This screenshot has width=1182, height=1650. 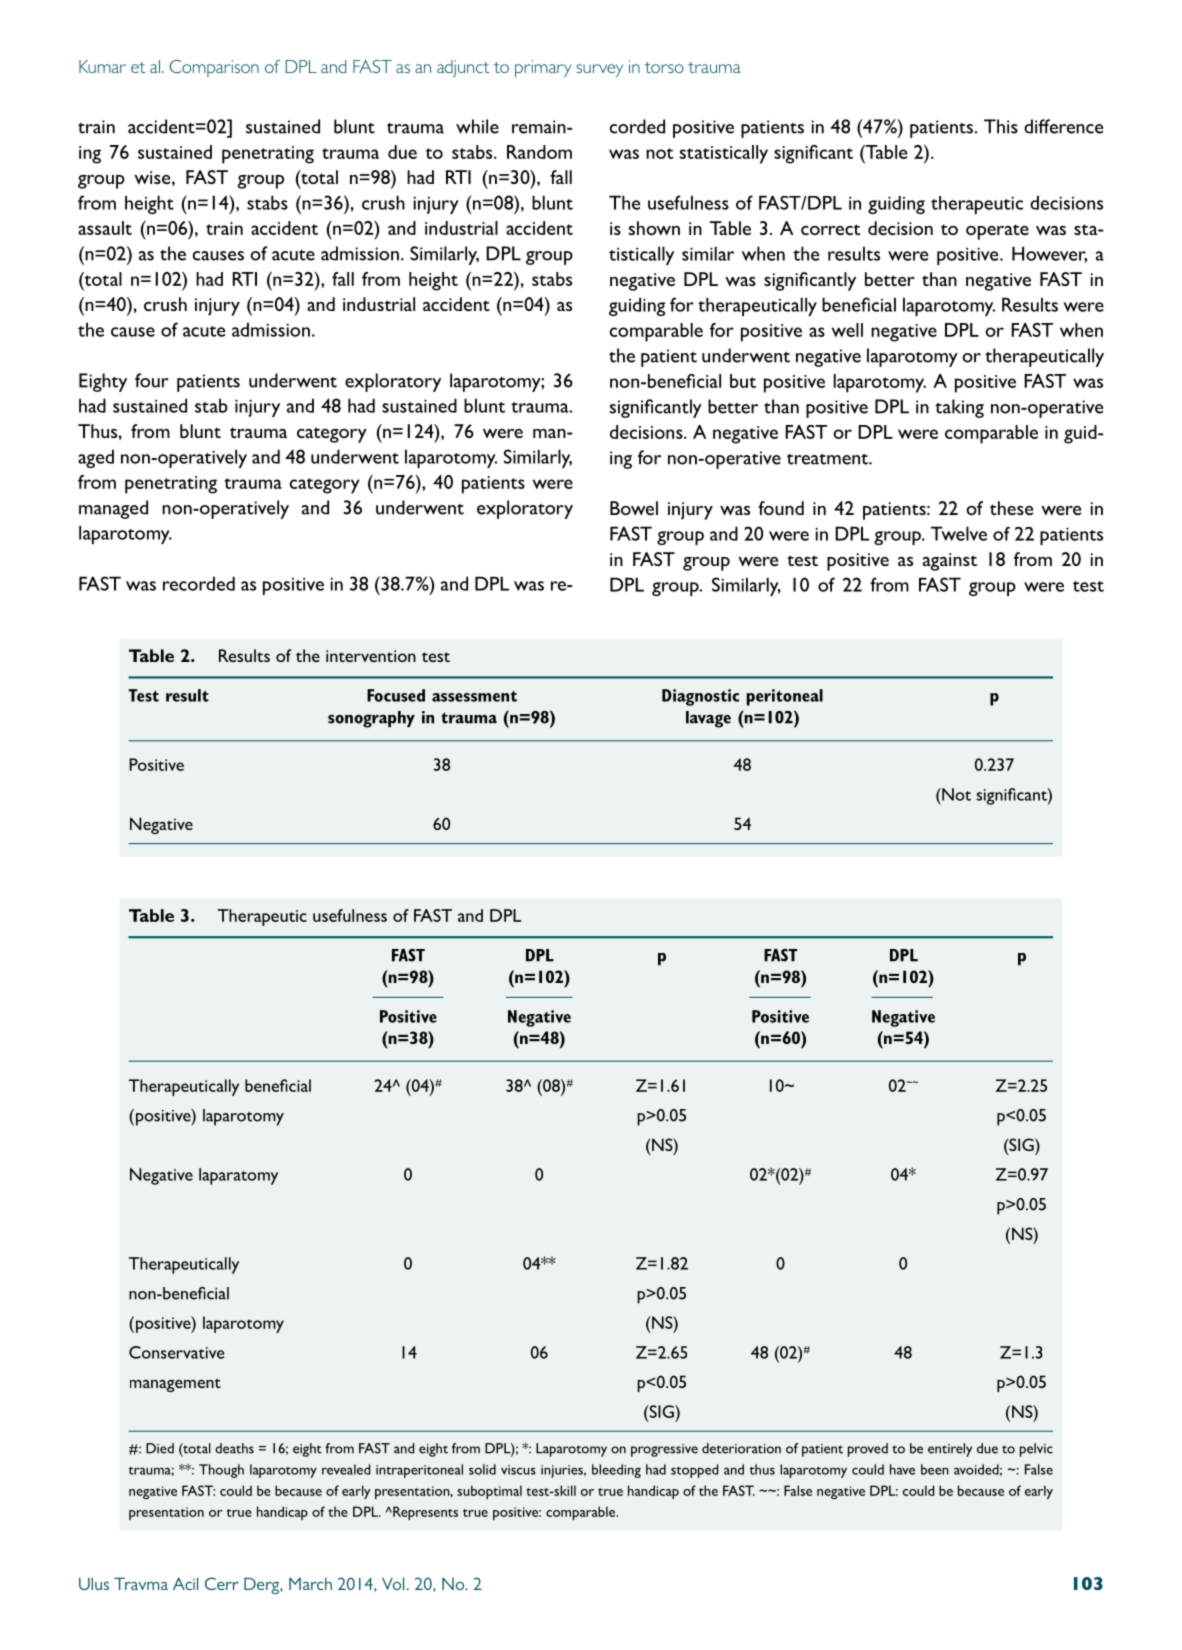 I want to click on This, so click(x=1001, y=126).
